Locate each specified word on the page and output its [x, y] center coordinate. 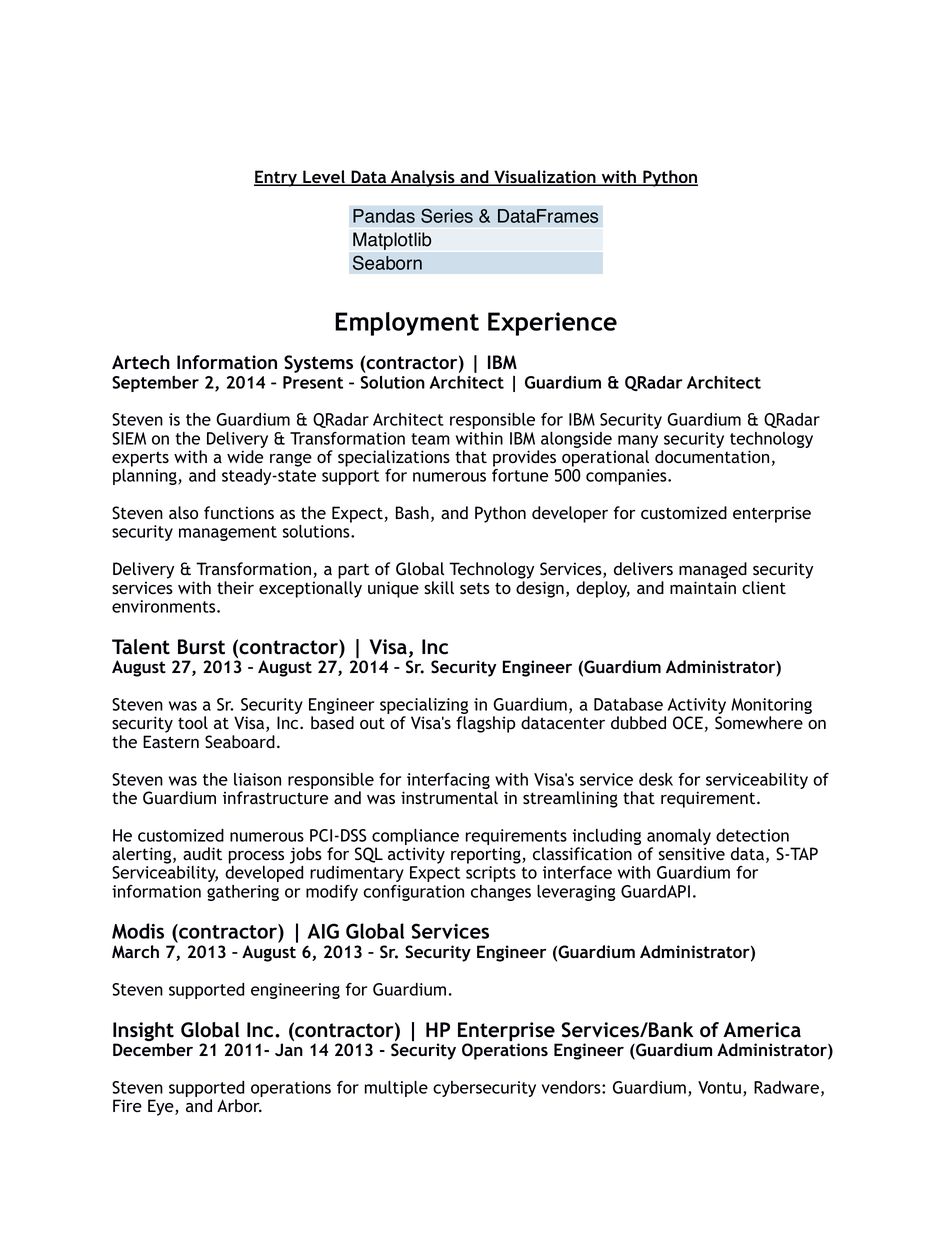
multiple [396, 1089]
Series [447, 215]
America [762, 1030]
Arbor [239, 1105]
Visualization [545, 178]
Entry [276, 178]
